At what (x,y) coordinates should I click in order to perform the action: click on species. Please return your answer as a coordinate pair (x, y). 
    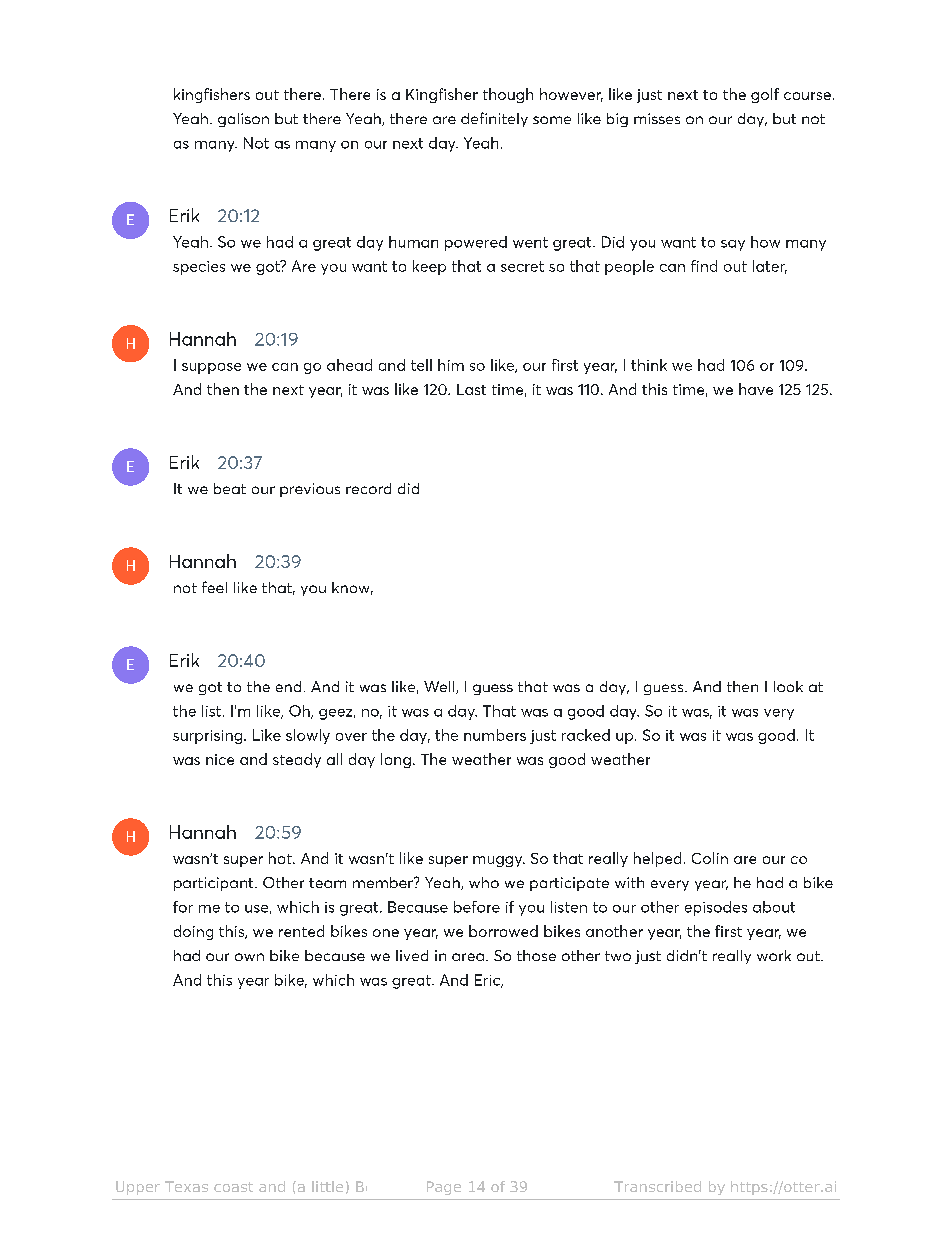
    Looking at the image, I should click on (199, 268).
